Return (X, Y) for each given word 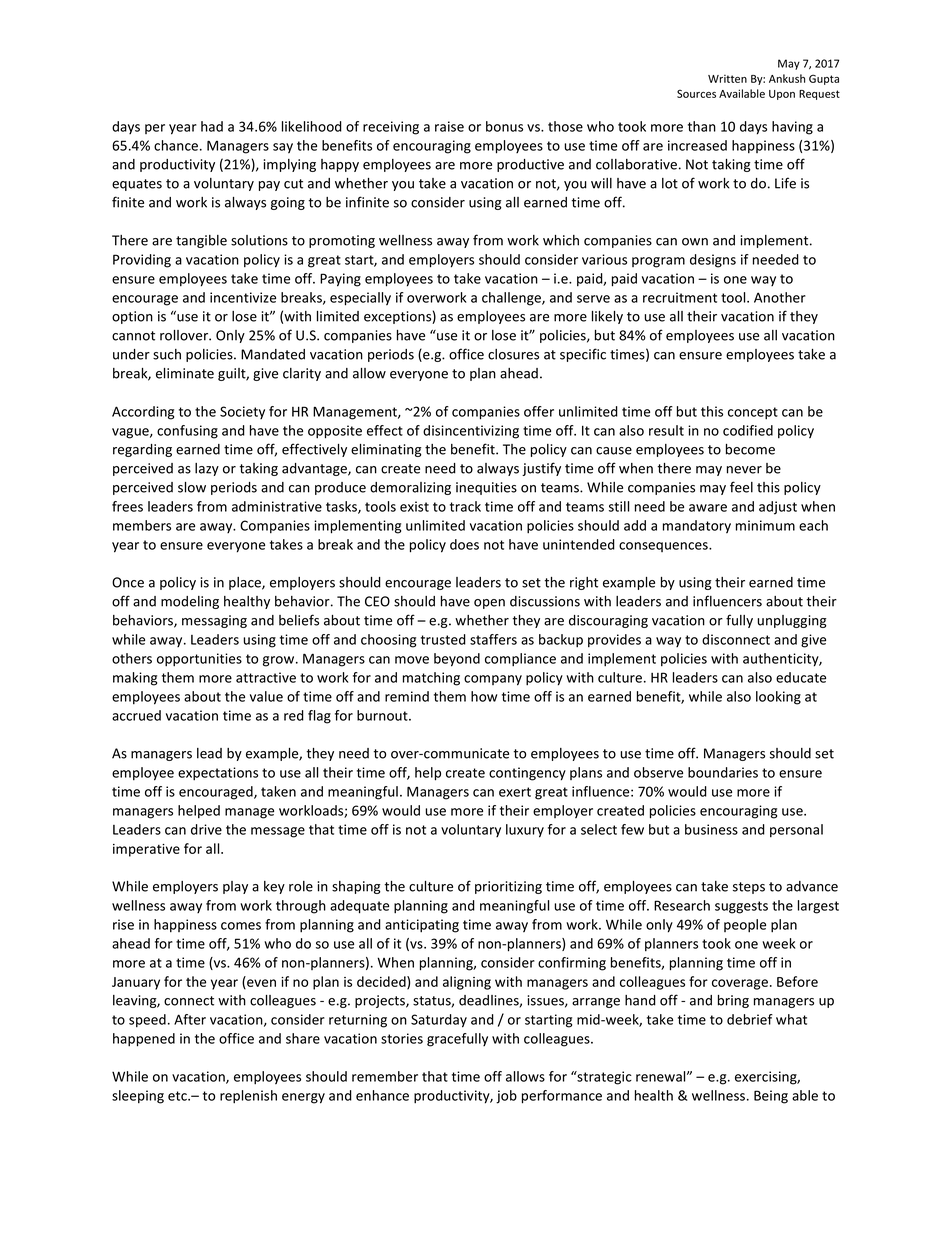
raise (449, 126)
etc (178, 1096)
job (506, 1097)
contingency (527, 774)
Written (727, 79)
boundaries (723, 772)
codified (748, 430)
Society (242, 412)
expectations (218, 774)
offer (539, 411)
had (212, 126)
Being (771, 1097)
